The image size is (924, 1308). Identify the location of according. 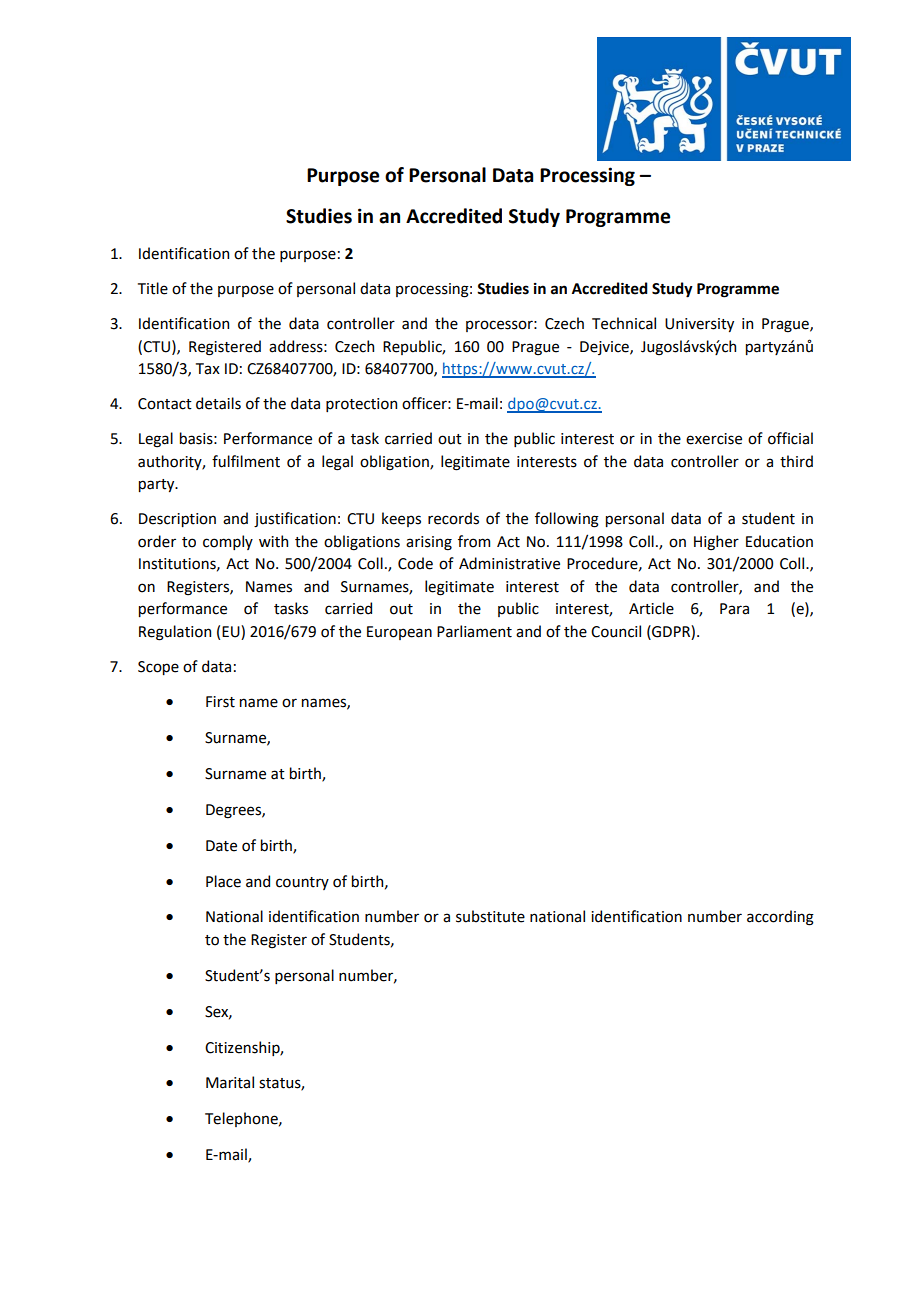
(780, 918).
